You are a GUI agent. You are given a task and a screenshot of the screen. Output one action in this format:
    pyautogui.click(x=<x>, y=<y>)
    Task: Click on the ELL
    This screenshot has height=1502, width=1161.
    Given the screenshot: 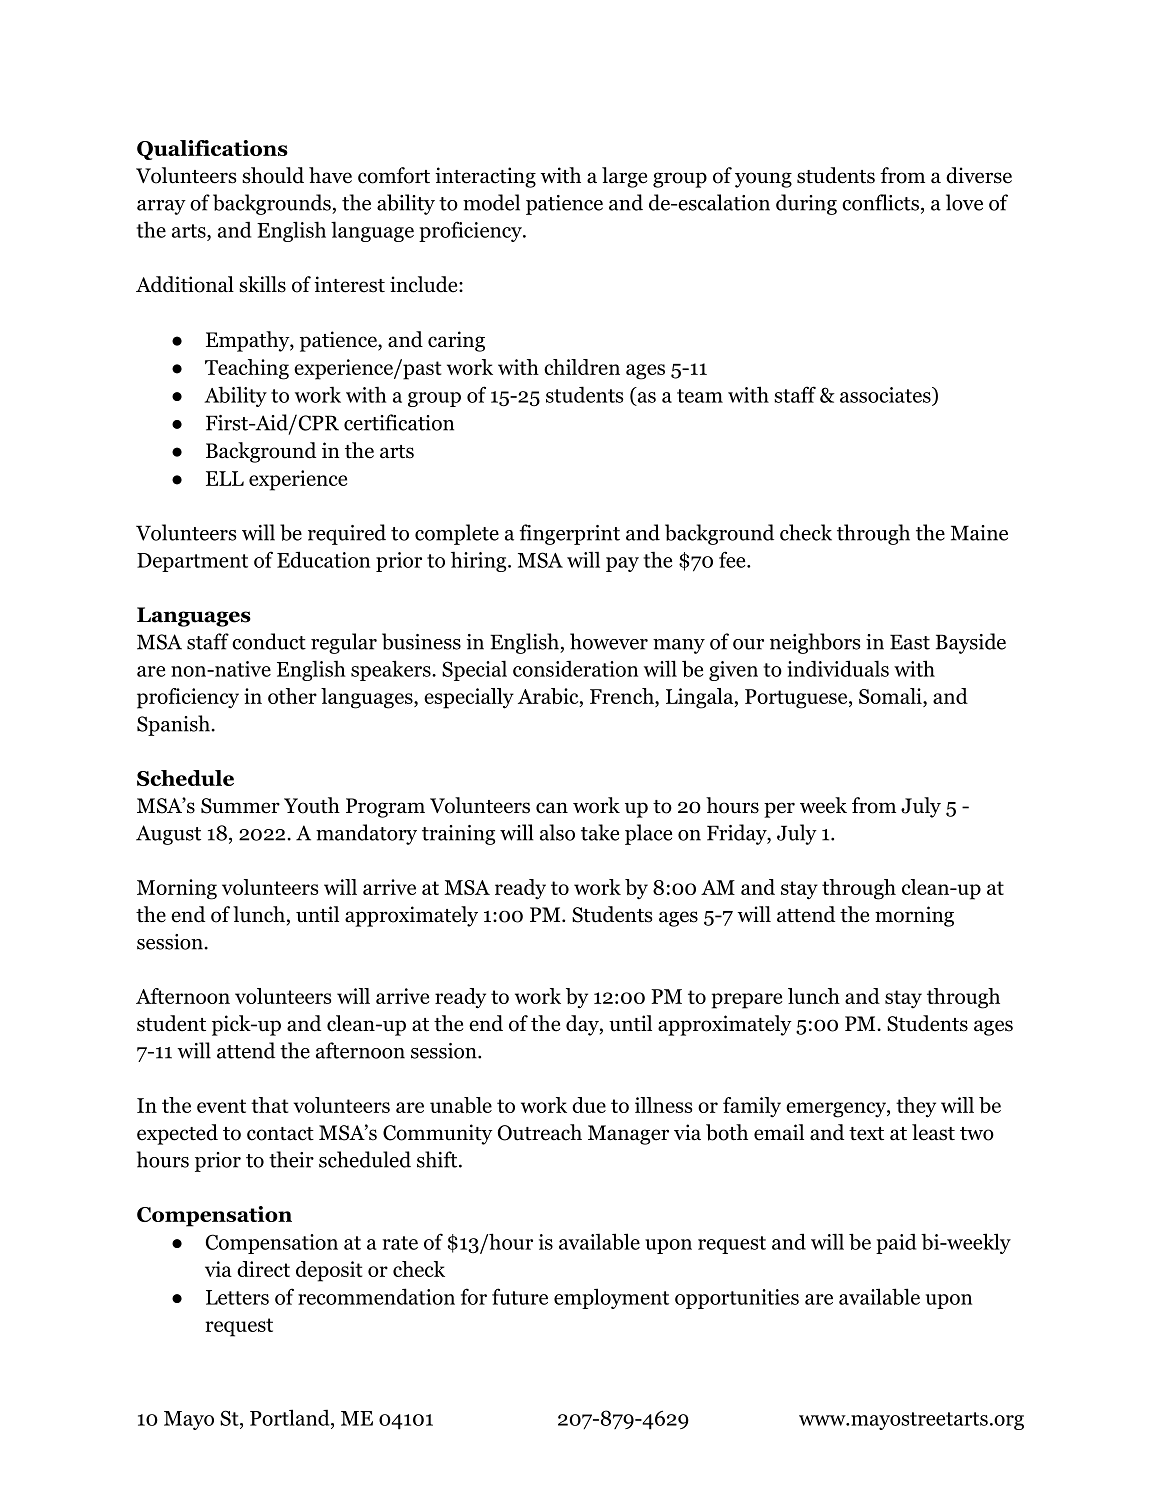 What is the action you would take?
    pyautogui.click(x=225, y=478)
